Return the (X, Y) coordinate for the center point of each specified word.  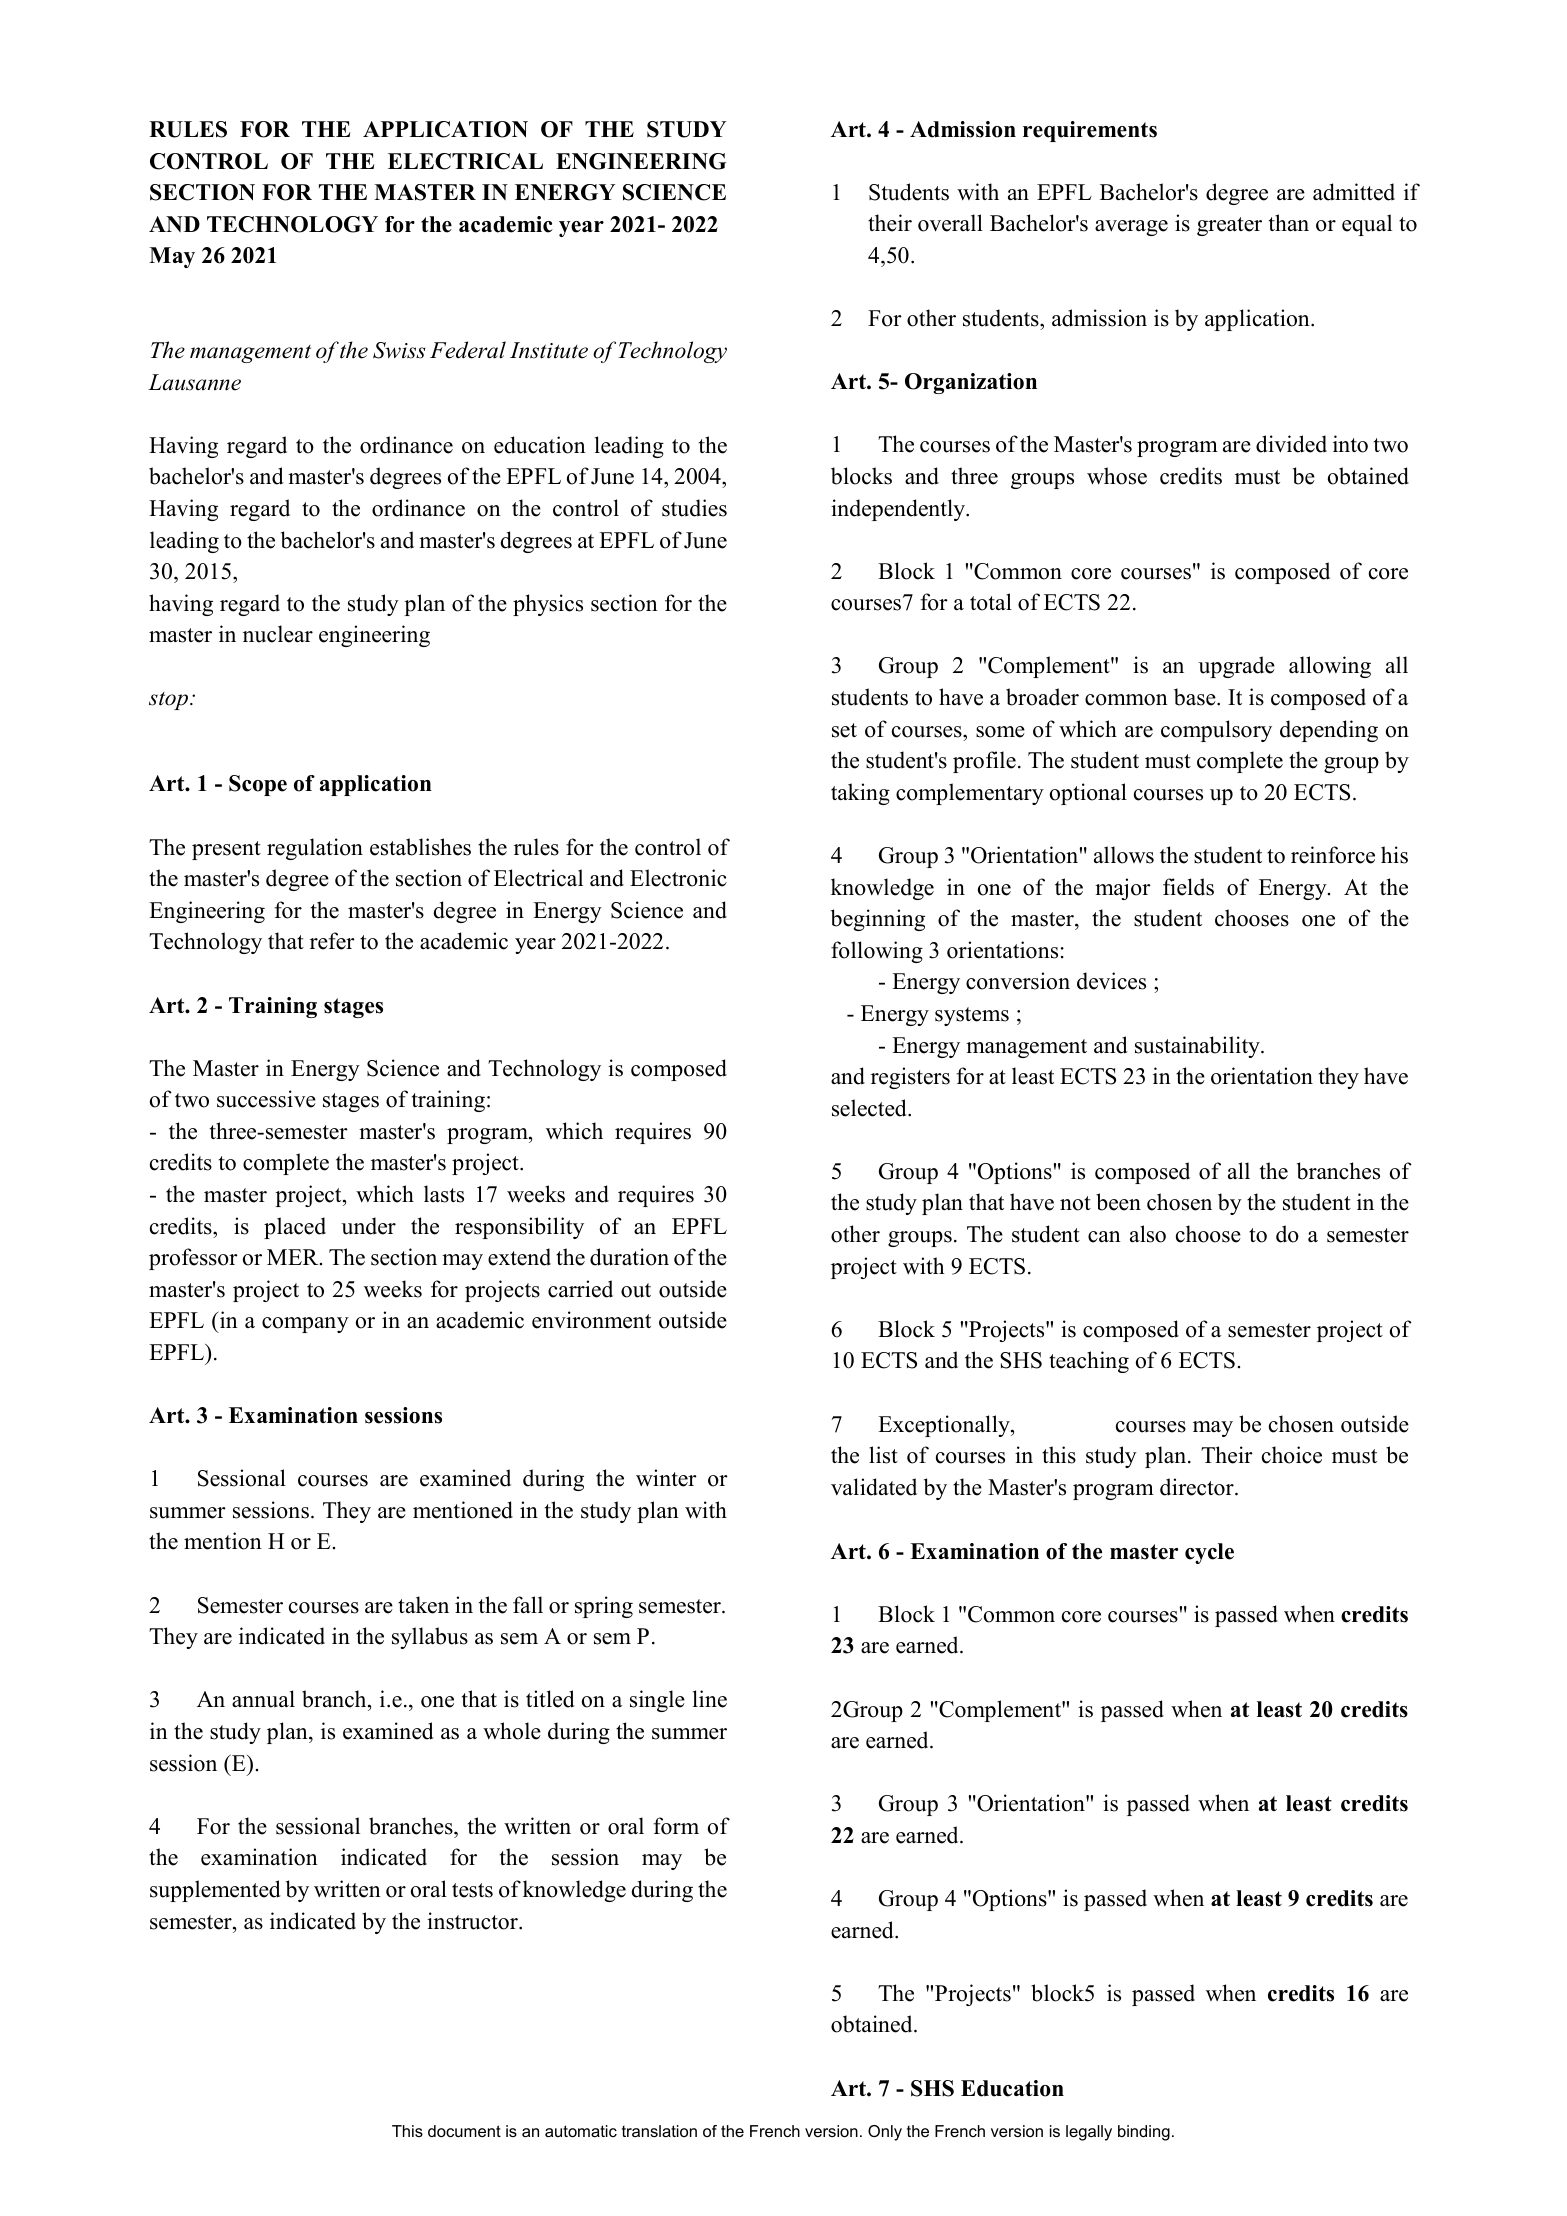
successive (266, 1099)
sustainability (1198, 1047)
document (464, 2131)
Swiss (399, 350)
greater (1229, 226)
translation (659, 2131)
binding (1144, 2133)
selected (870, 1108)
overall (950, 223)
